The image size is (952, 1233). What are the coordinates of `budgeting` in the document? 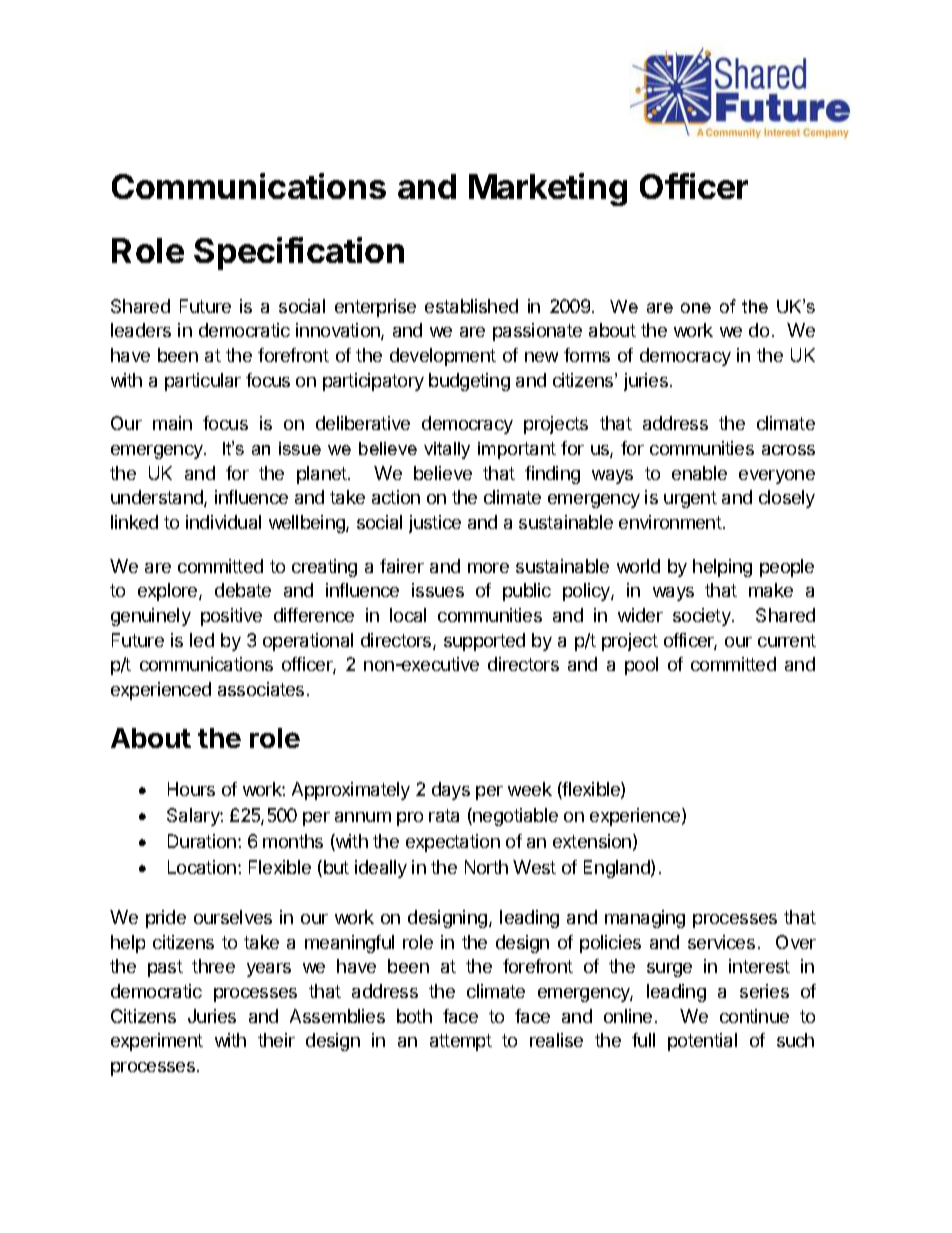 It's located at (469, 382).
